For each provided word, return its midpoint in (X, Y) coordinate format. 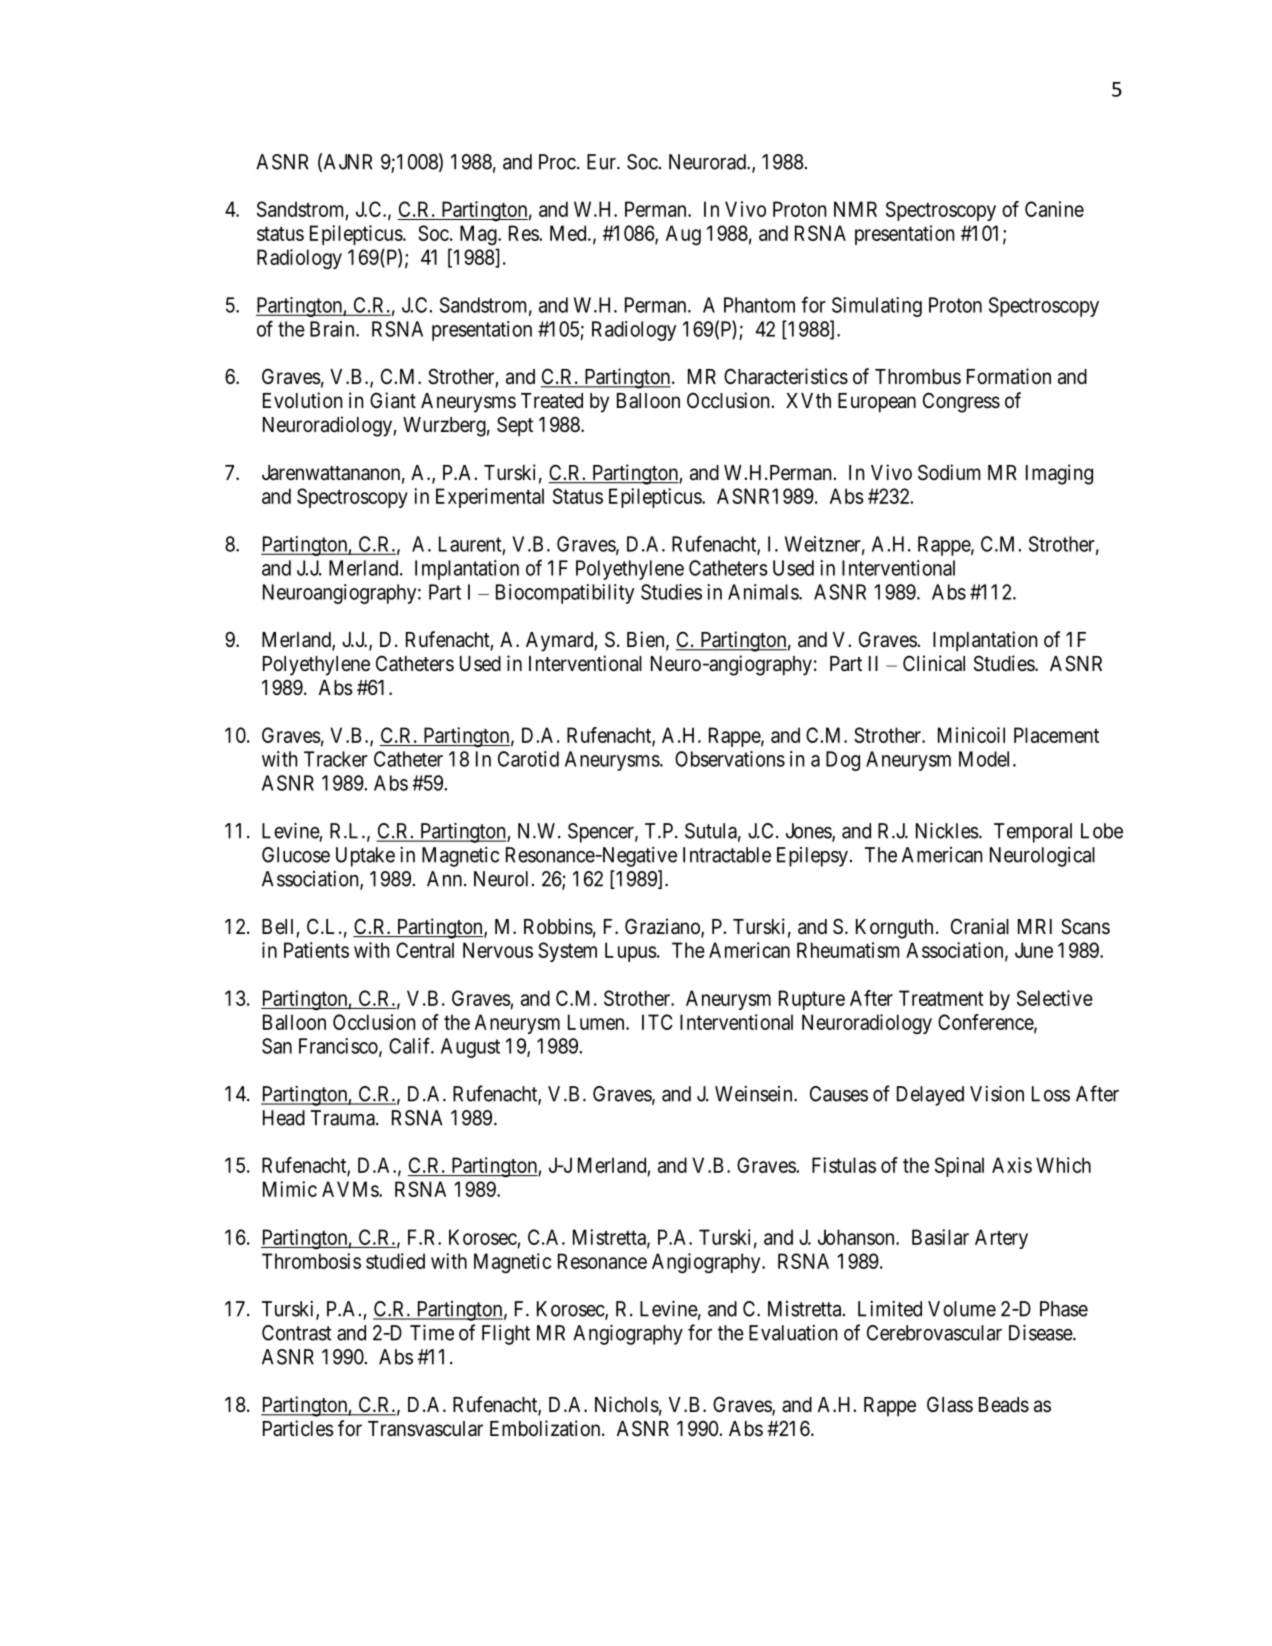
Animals (764, 592)
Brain (333, 329)
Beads (1004, 1405)
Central (425, 950)
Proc (557, 162)
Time (432, 1332)
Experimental (490, 498)
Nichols (627, 1404)
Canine (1054, 209)
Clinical (934, 663)
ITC (657, 1022)
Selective (1055, 998)
